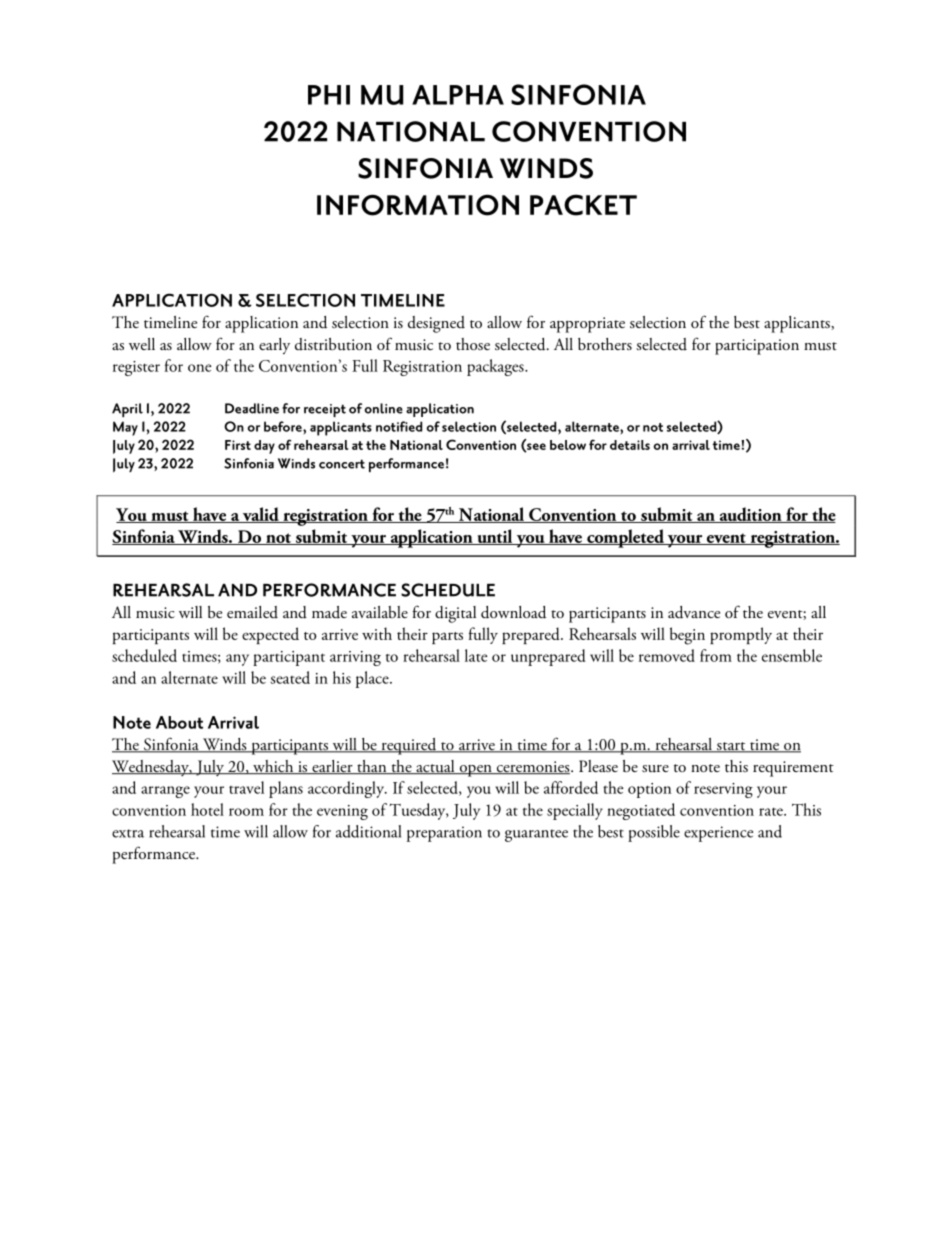 The image size is (952, 1233). Describe the element at coordinates (329, 95) in the screenshot. I see `PHI` at that location.
